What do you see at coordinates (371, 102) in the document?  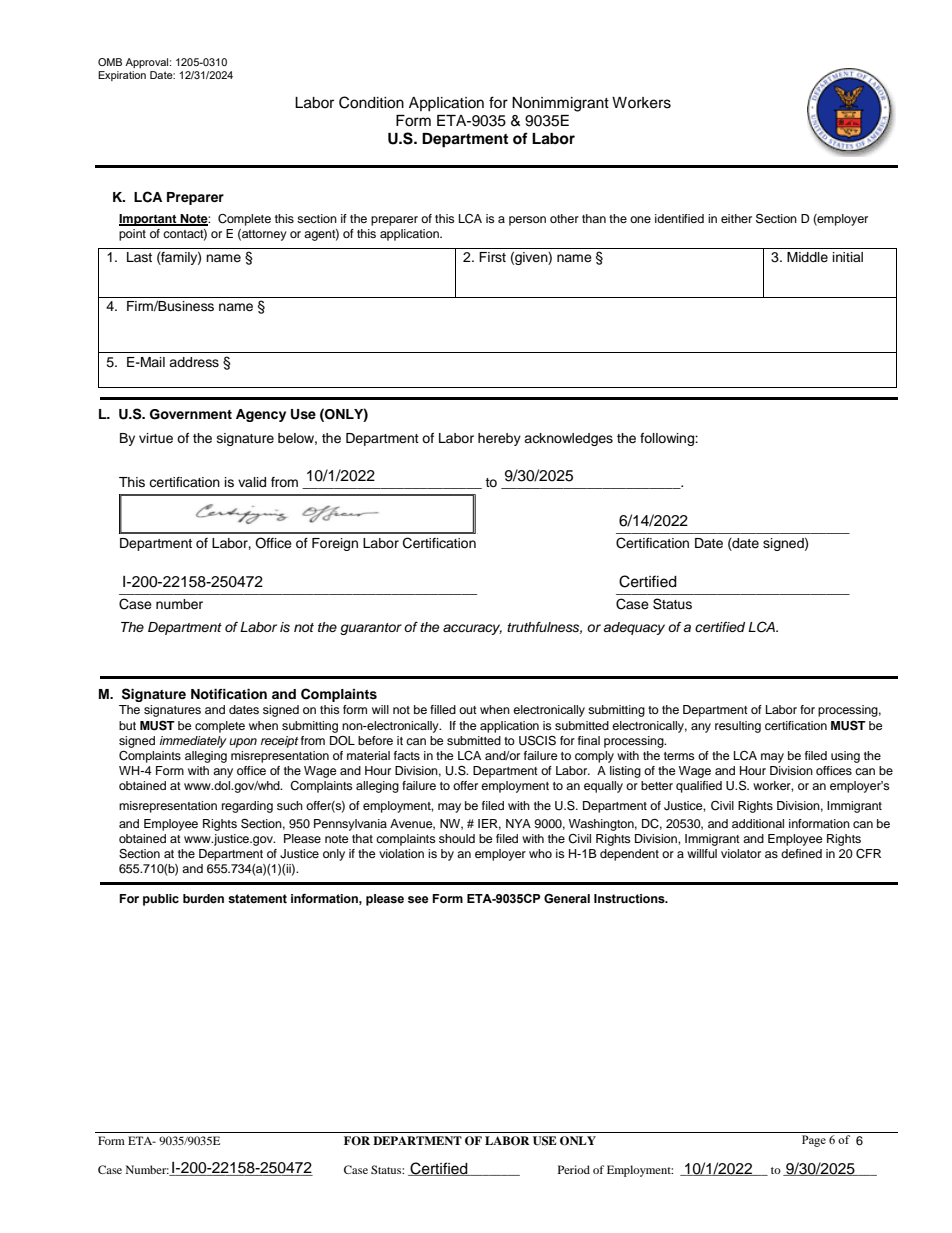 I see `Condition` at bounding box center [371, 102].
